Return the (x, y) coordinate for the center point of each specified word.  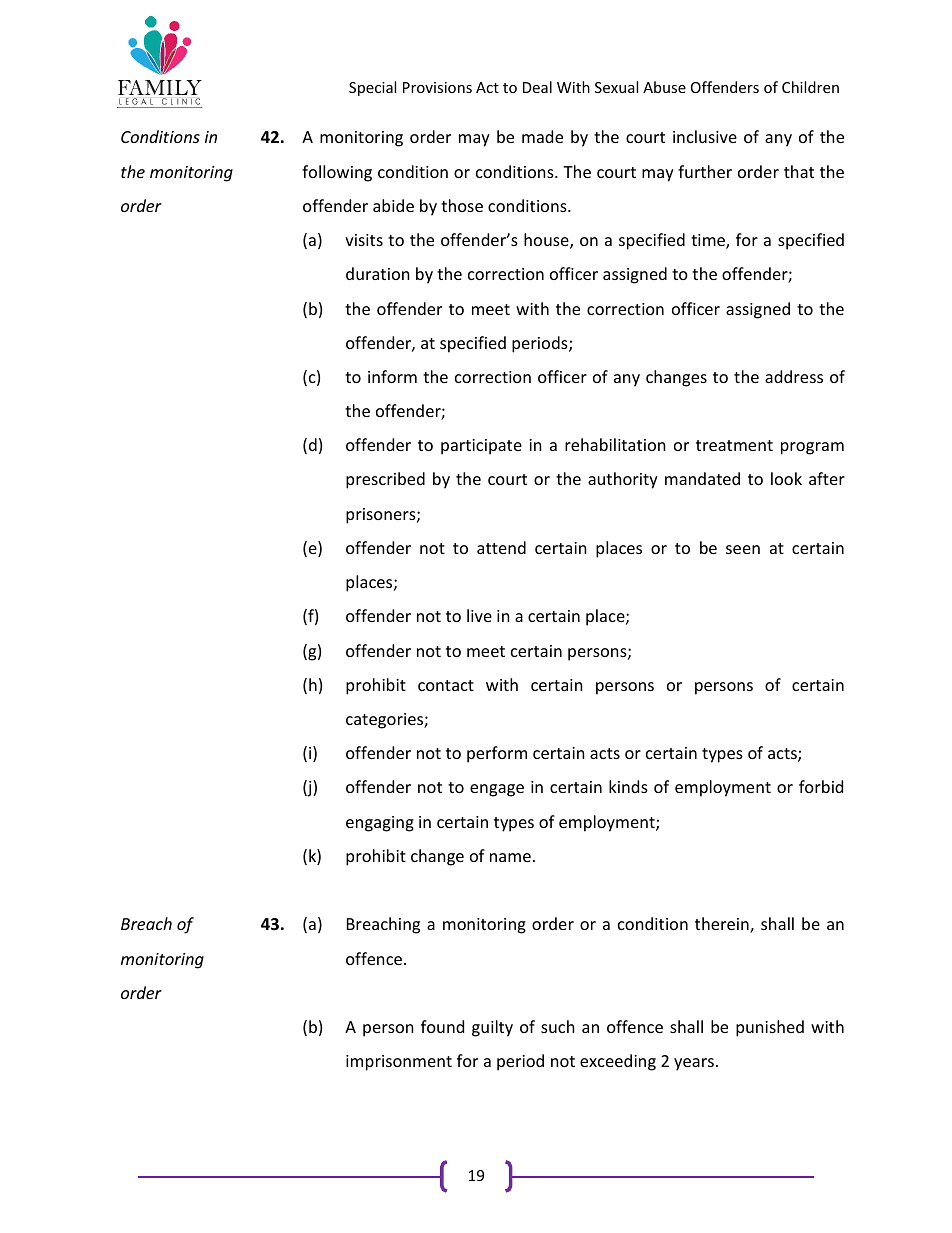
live (479, 615)
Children (810, 87)
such (558, 1026)
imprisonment (399, 1063)
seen (743, 549)
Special (372, 88)
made (542, 136)
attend (501, 547)
